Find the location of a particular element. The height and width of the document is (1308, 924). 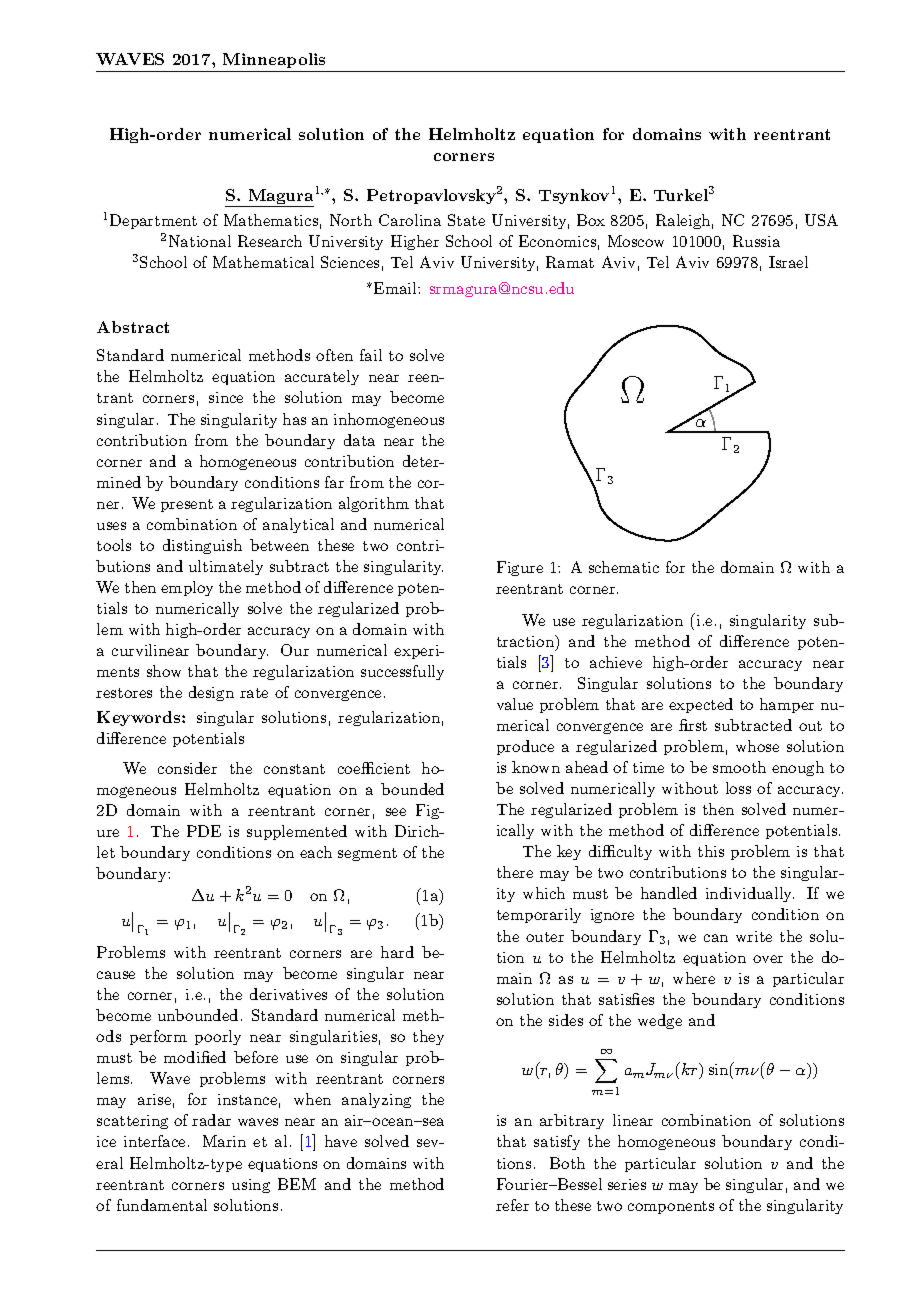

see is located at coordinates (396, 812).
